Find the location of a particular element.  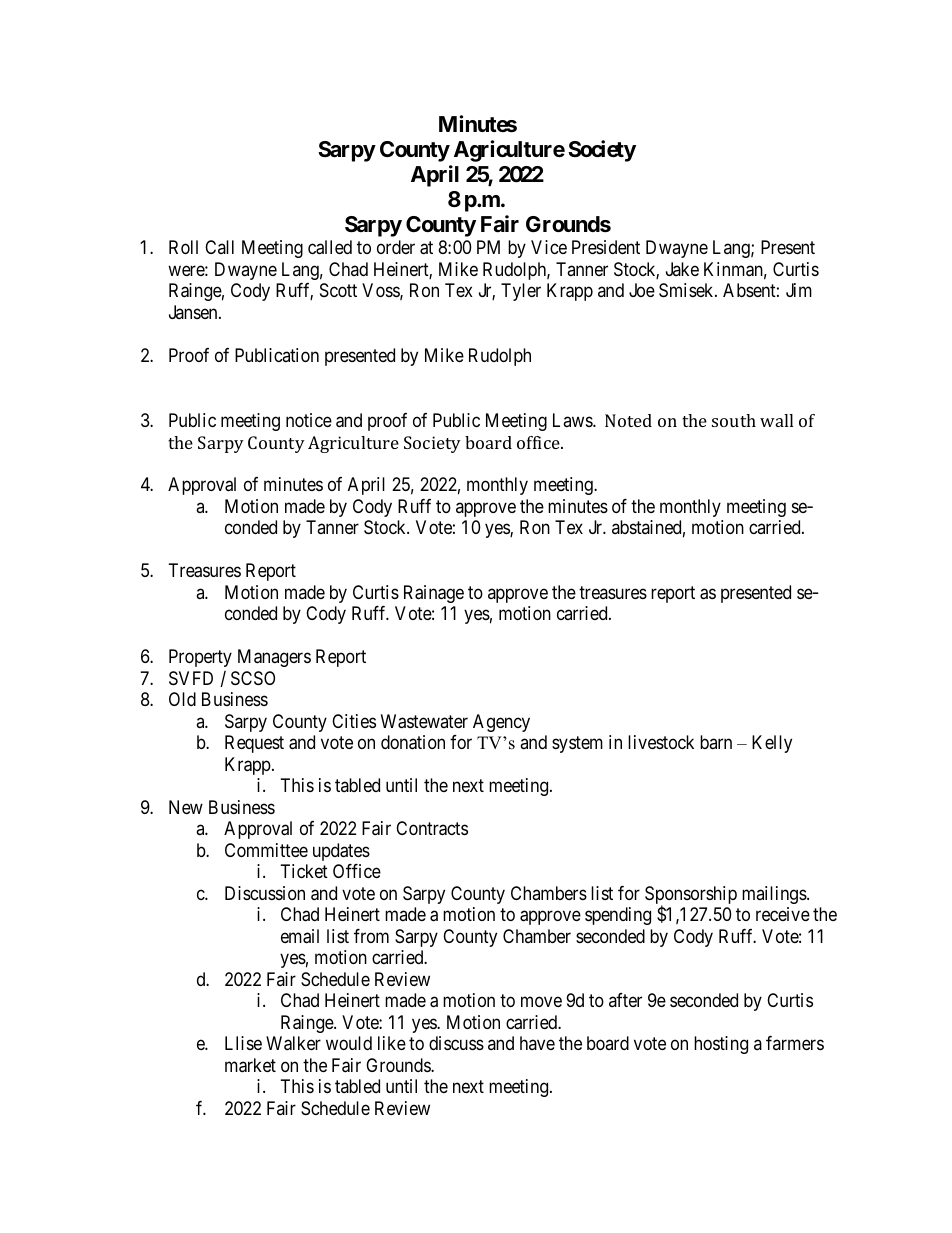

hosting is located at coordinates (721, 1045).
